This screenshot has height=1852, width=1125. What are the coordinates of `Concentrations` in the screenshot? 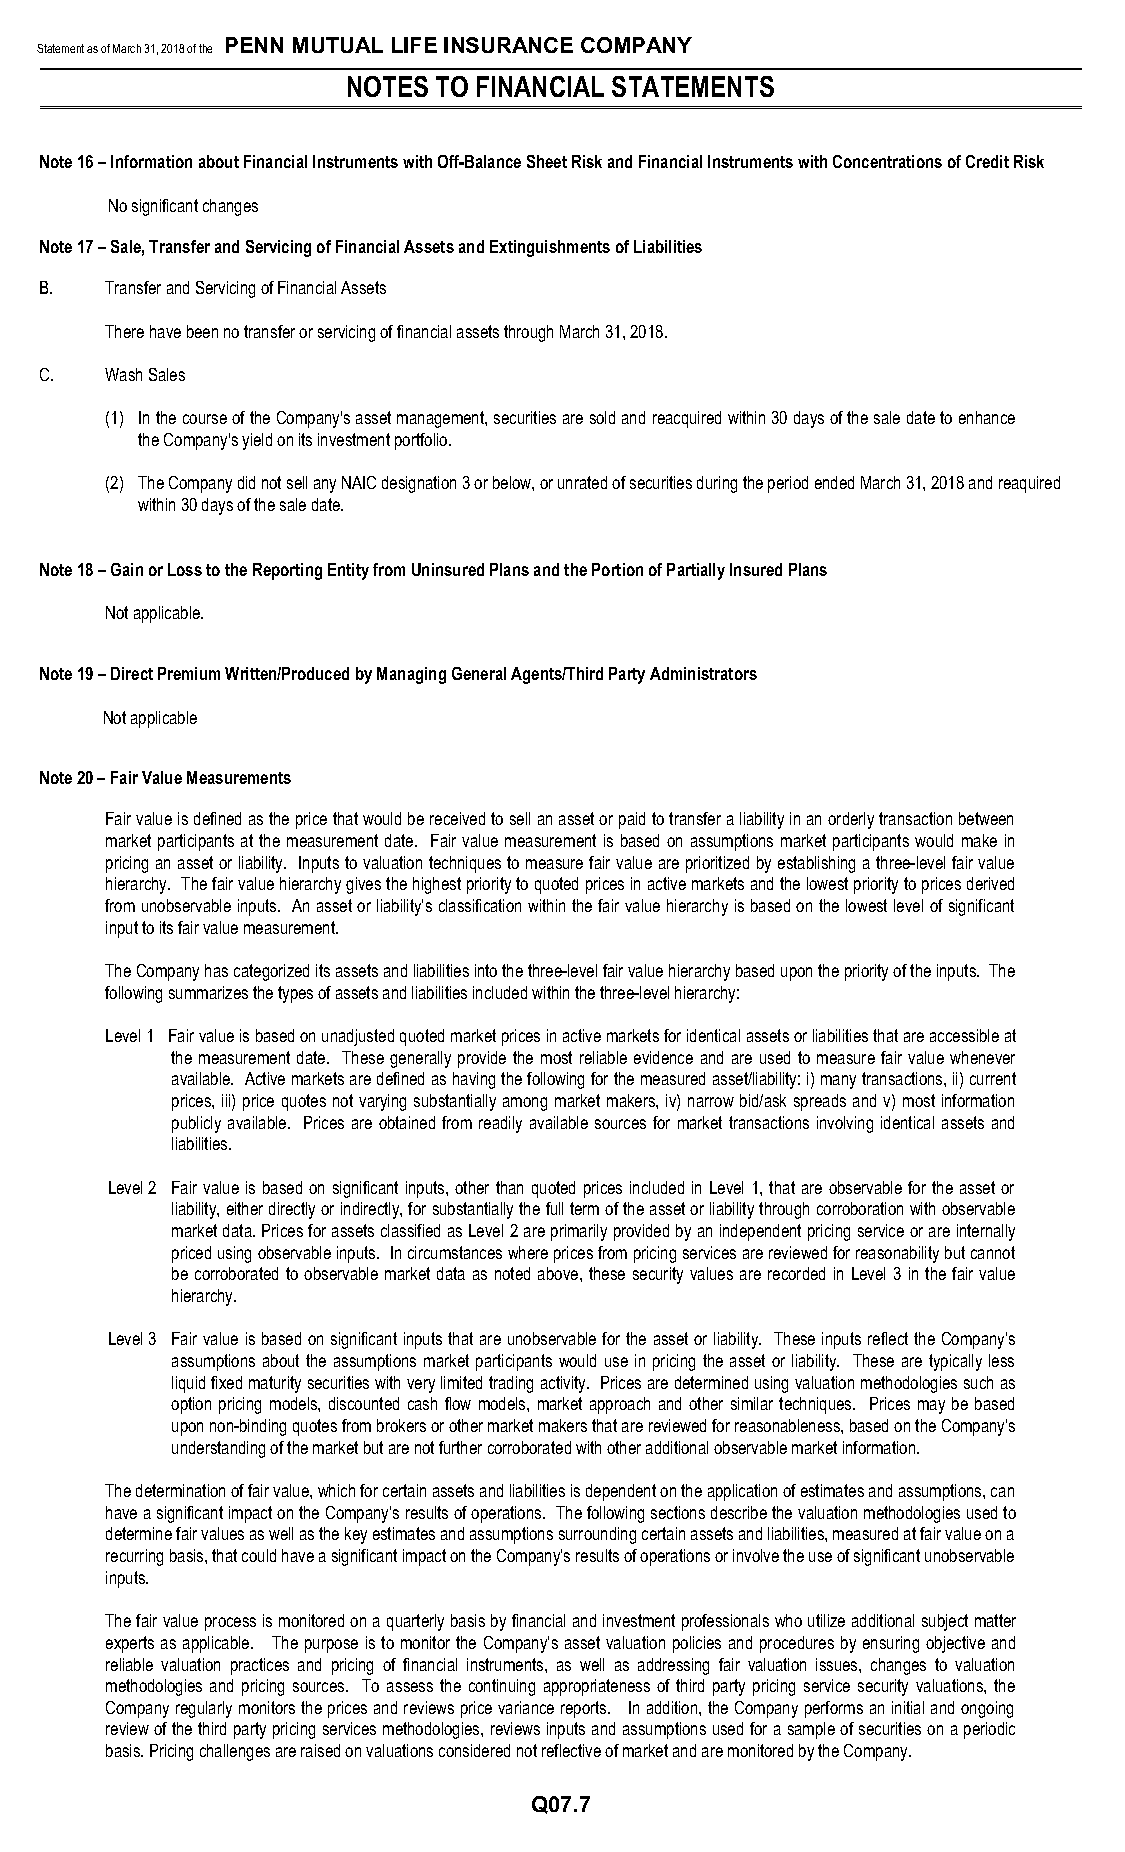 It's located at (887, 161).
